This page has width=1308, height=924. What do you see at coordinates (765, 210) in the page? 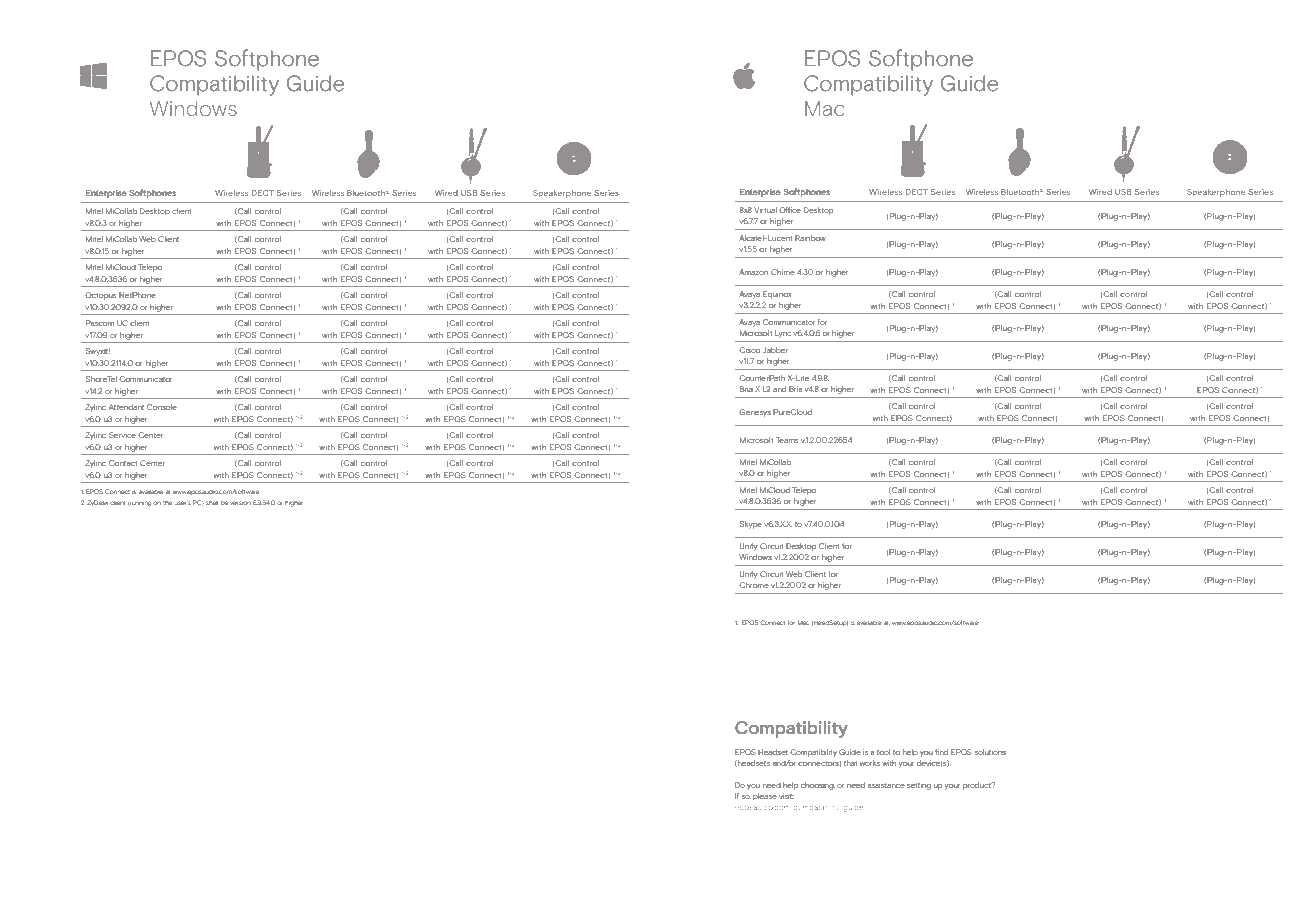
I see `Virtual` at bounding box center [765, 210].
